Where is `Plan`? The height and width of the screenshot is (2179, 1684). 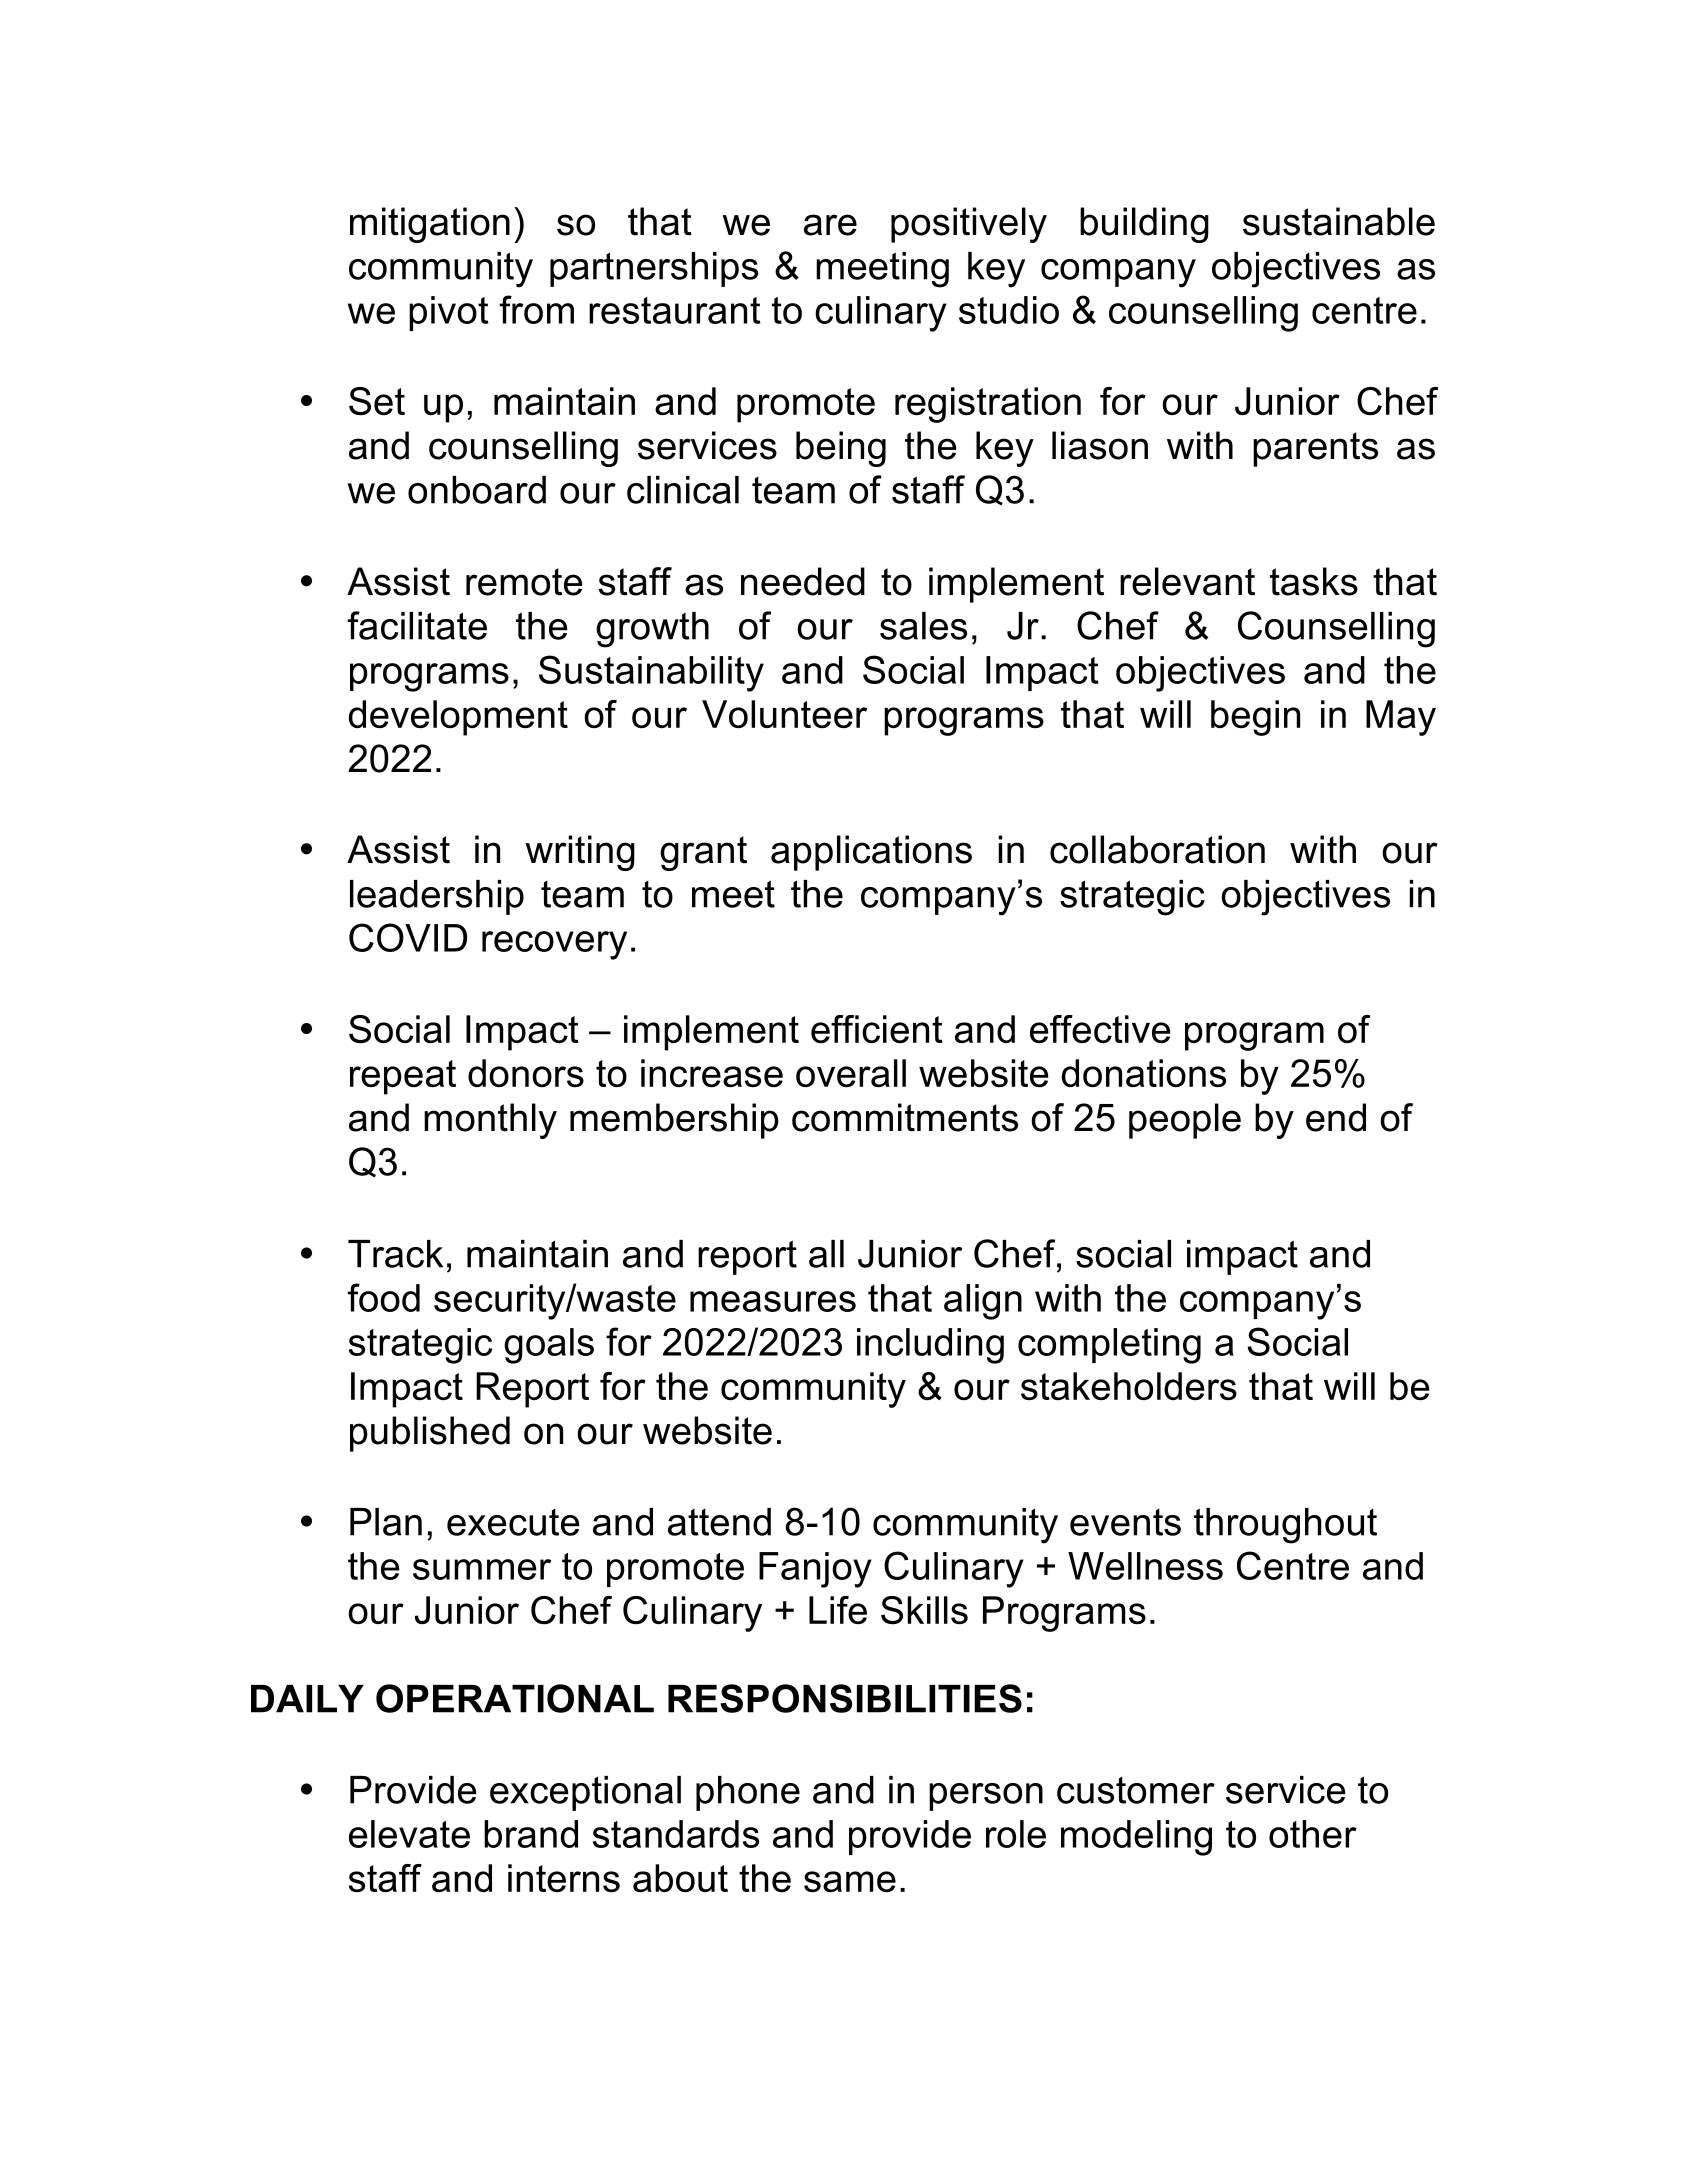 Plan is located at coordinates (386, 1522).
